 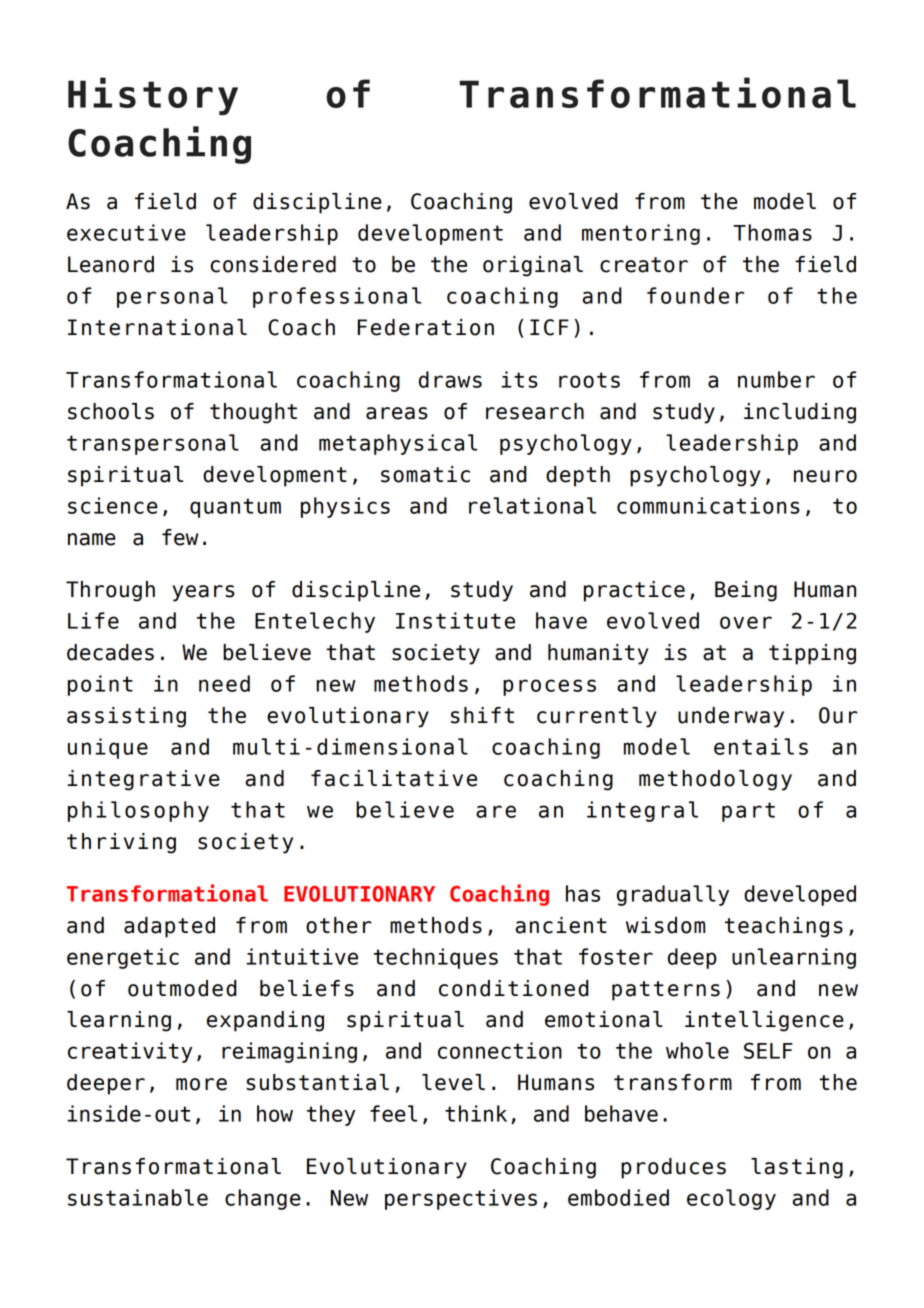 What do you see at coordinates (746, 622) in the document?
I see `over` at bounding box center [746, 622].
